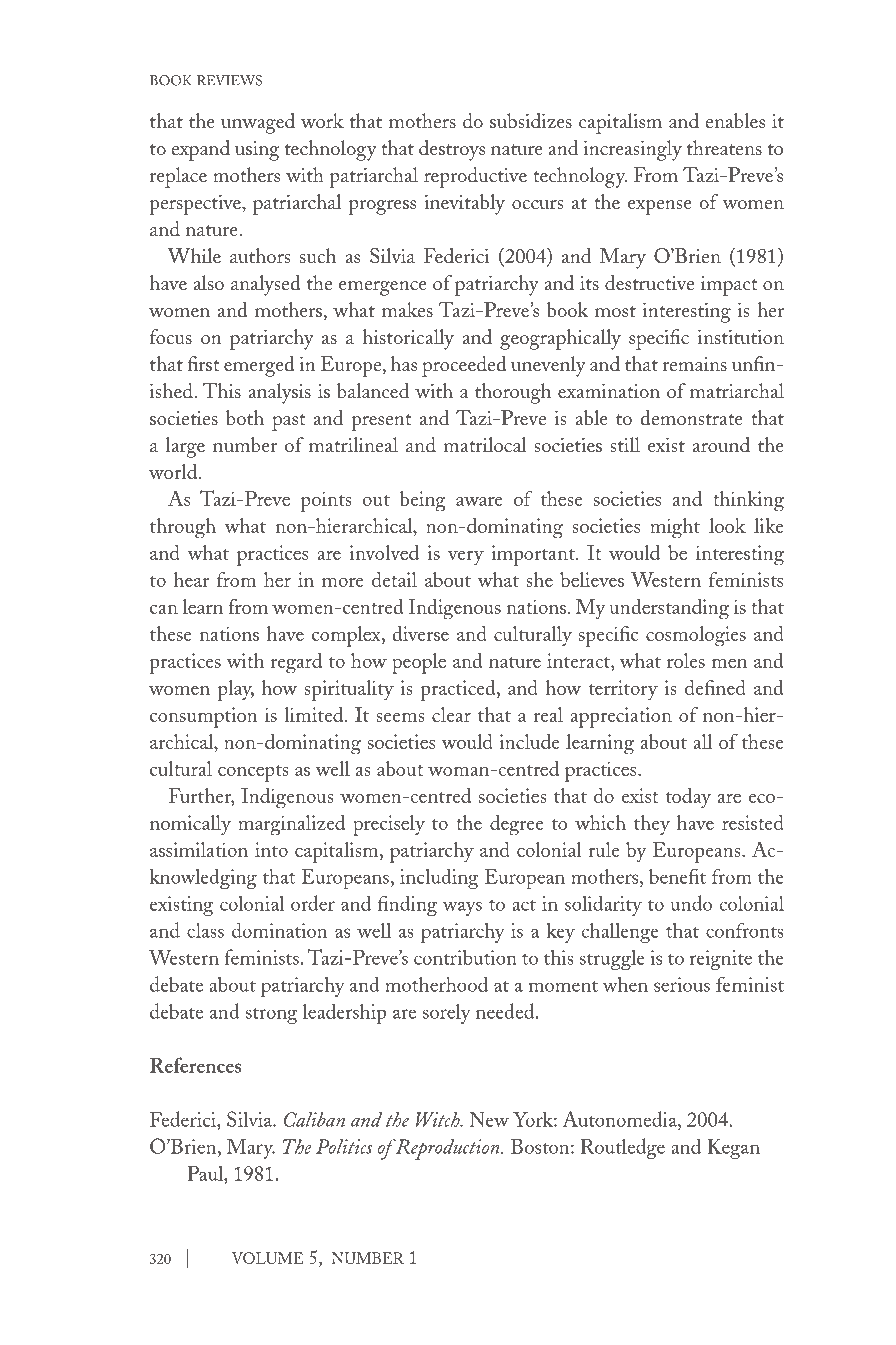 Image resolution: width=896 pixels, height=1345 pixels. Describe the element at coordinates (465, 957) in the screenshot. I see `contribution` at that location.
